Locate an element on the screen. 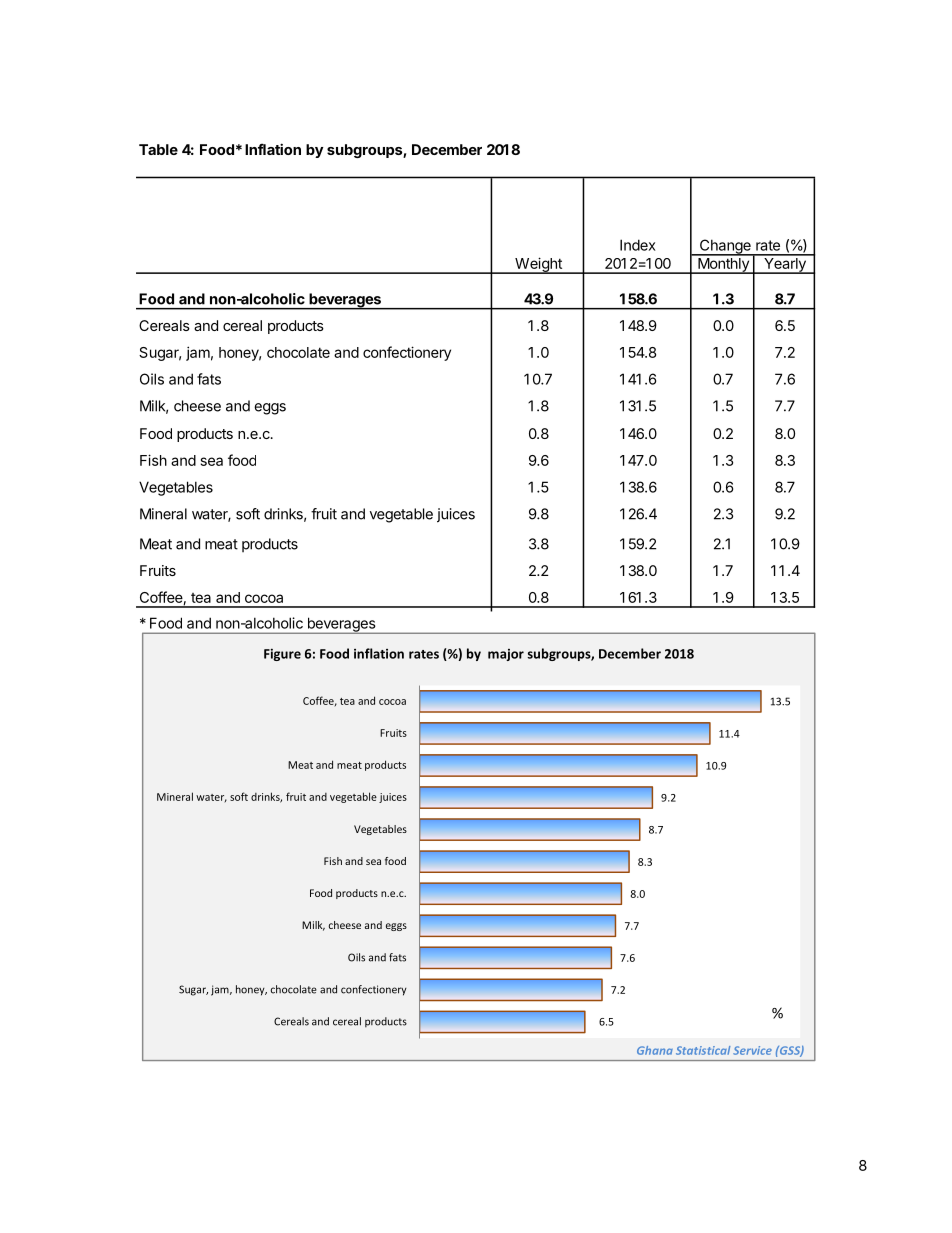 The image size is (952, 1233). Statistical is located at coordinates (703, 1050).
